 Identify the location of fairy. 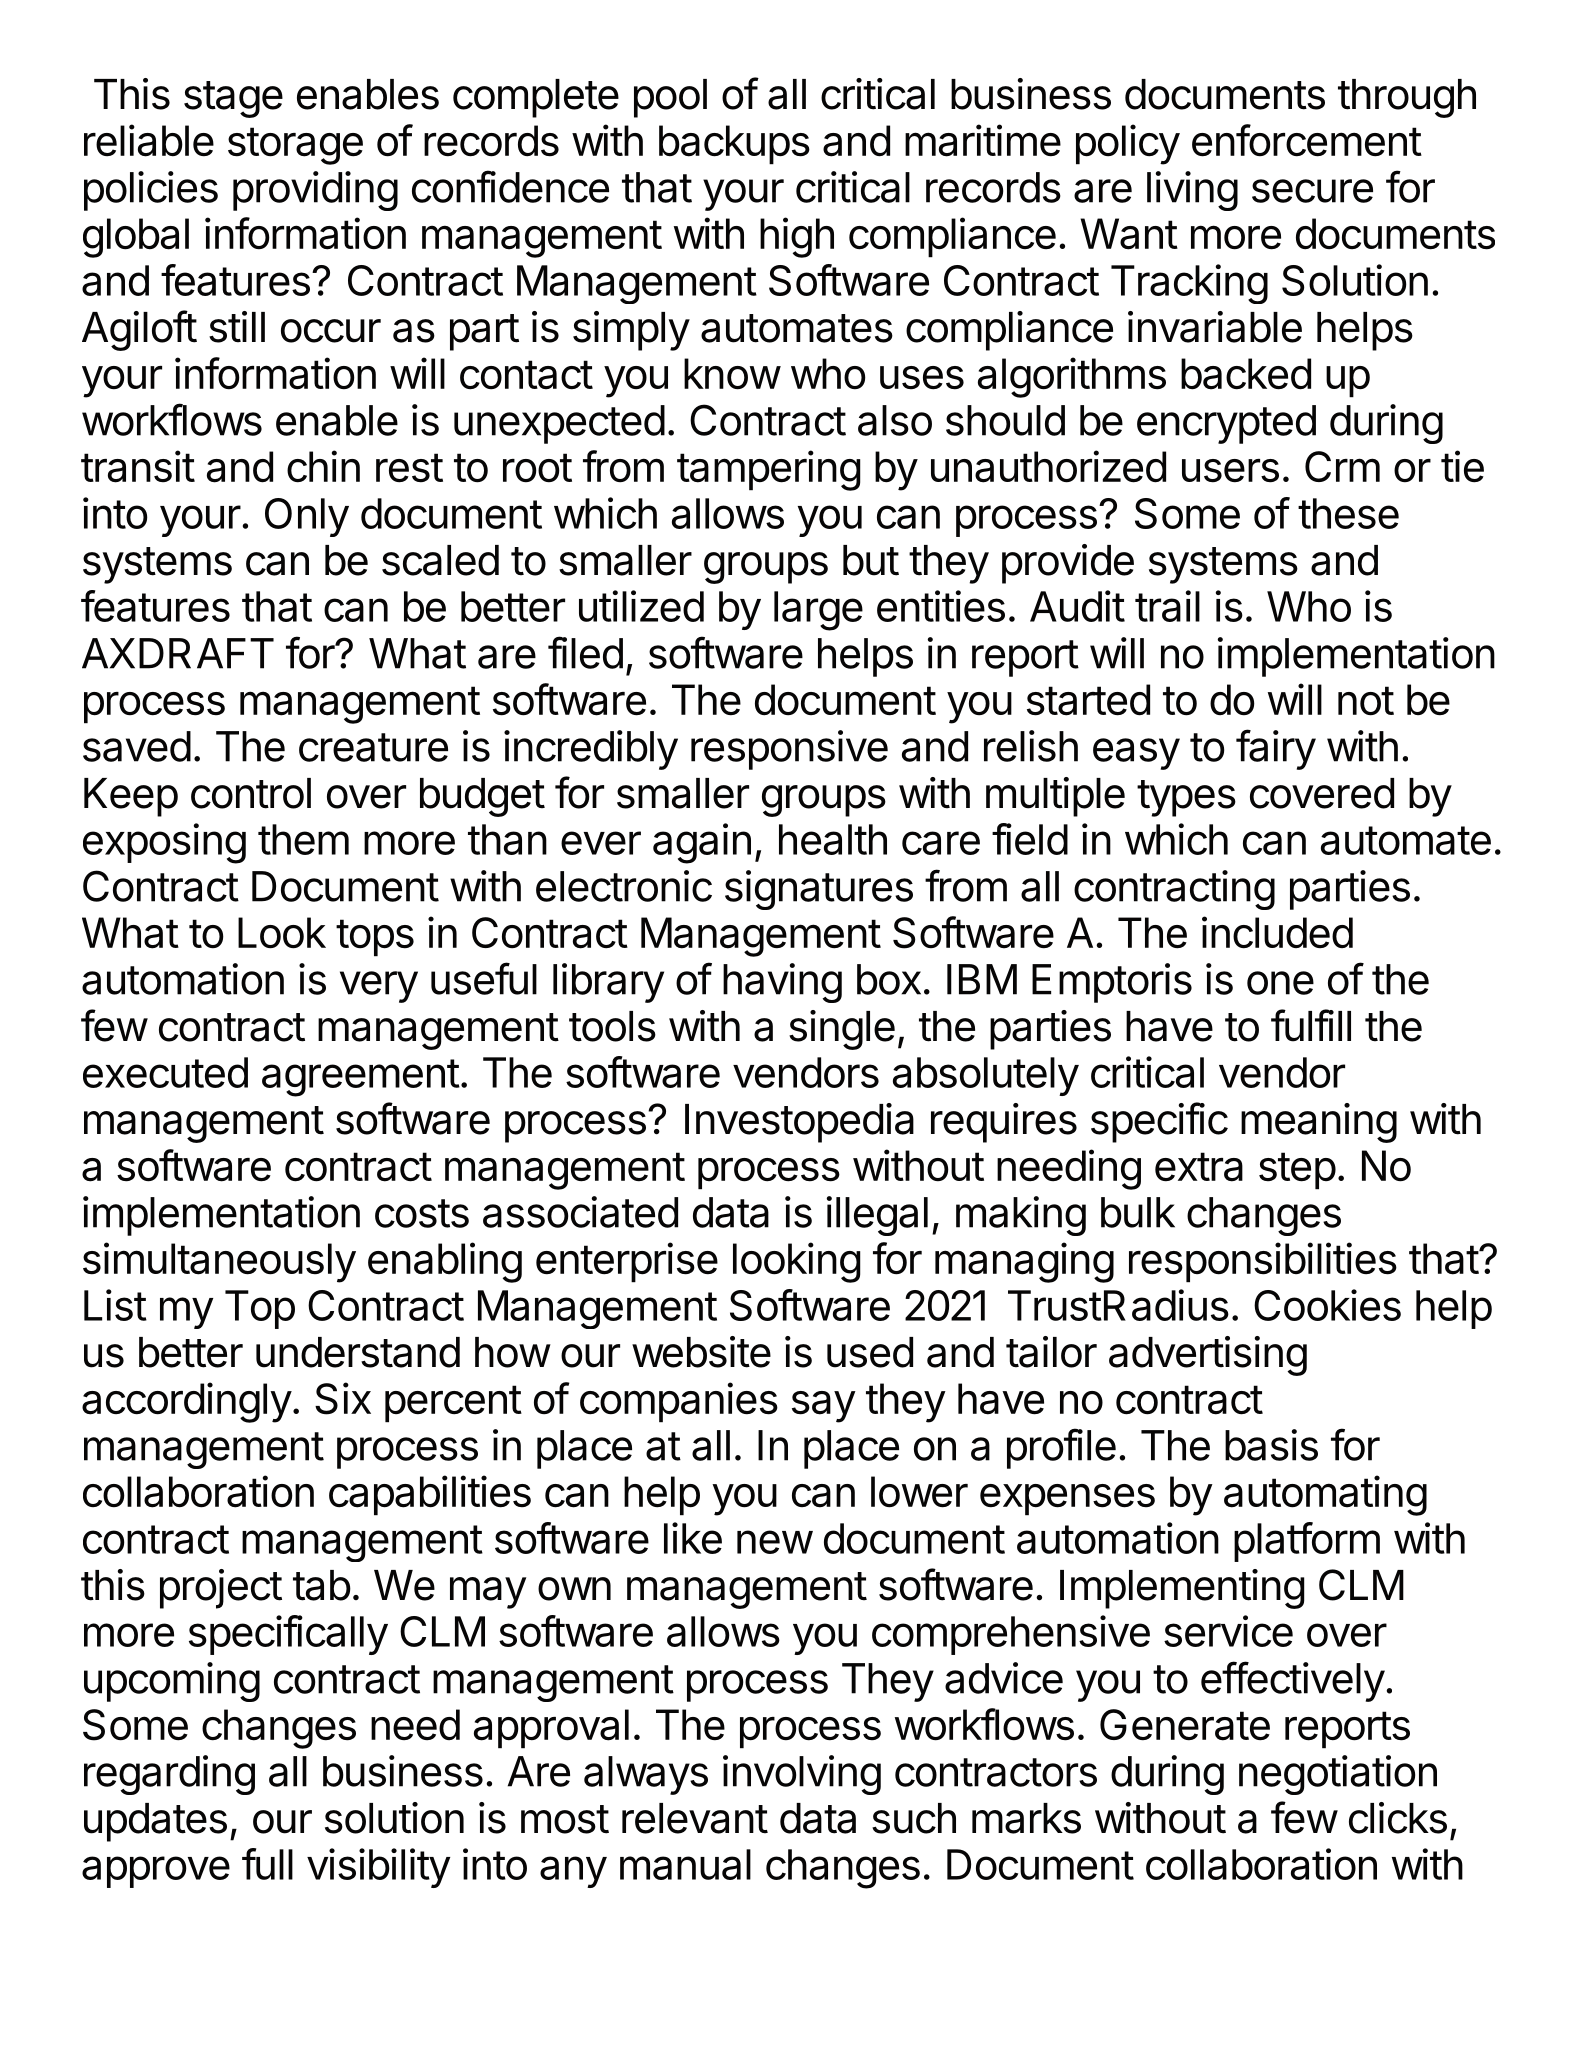
(1276, 749).
